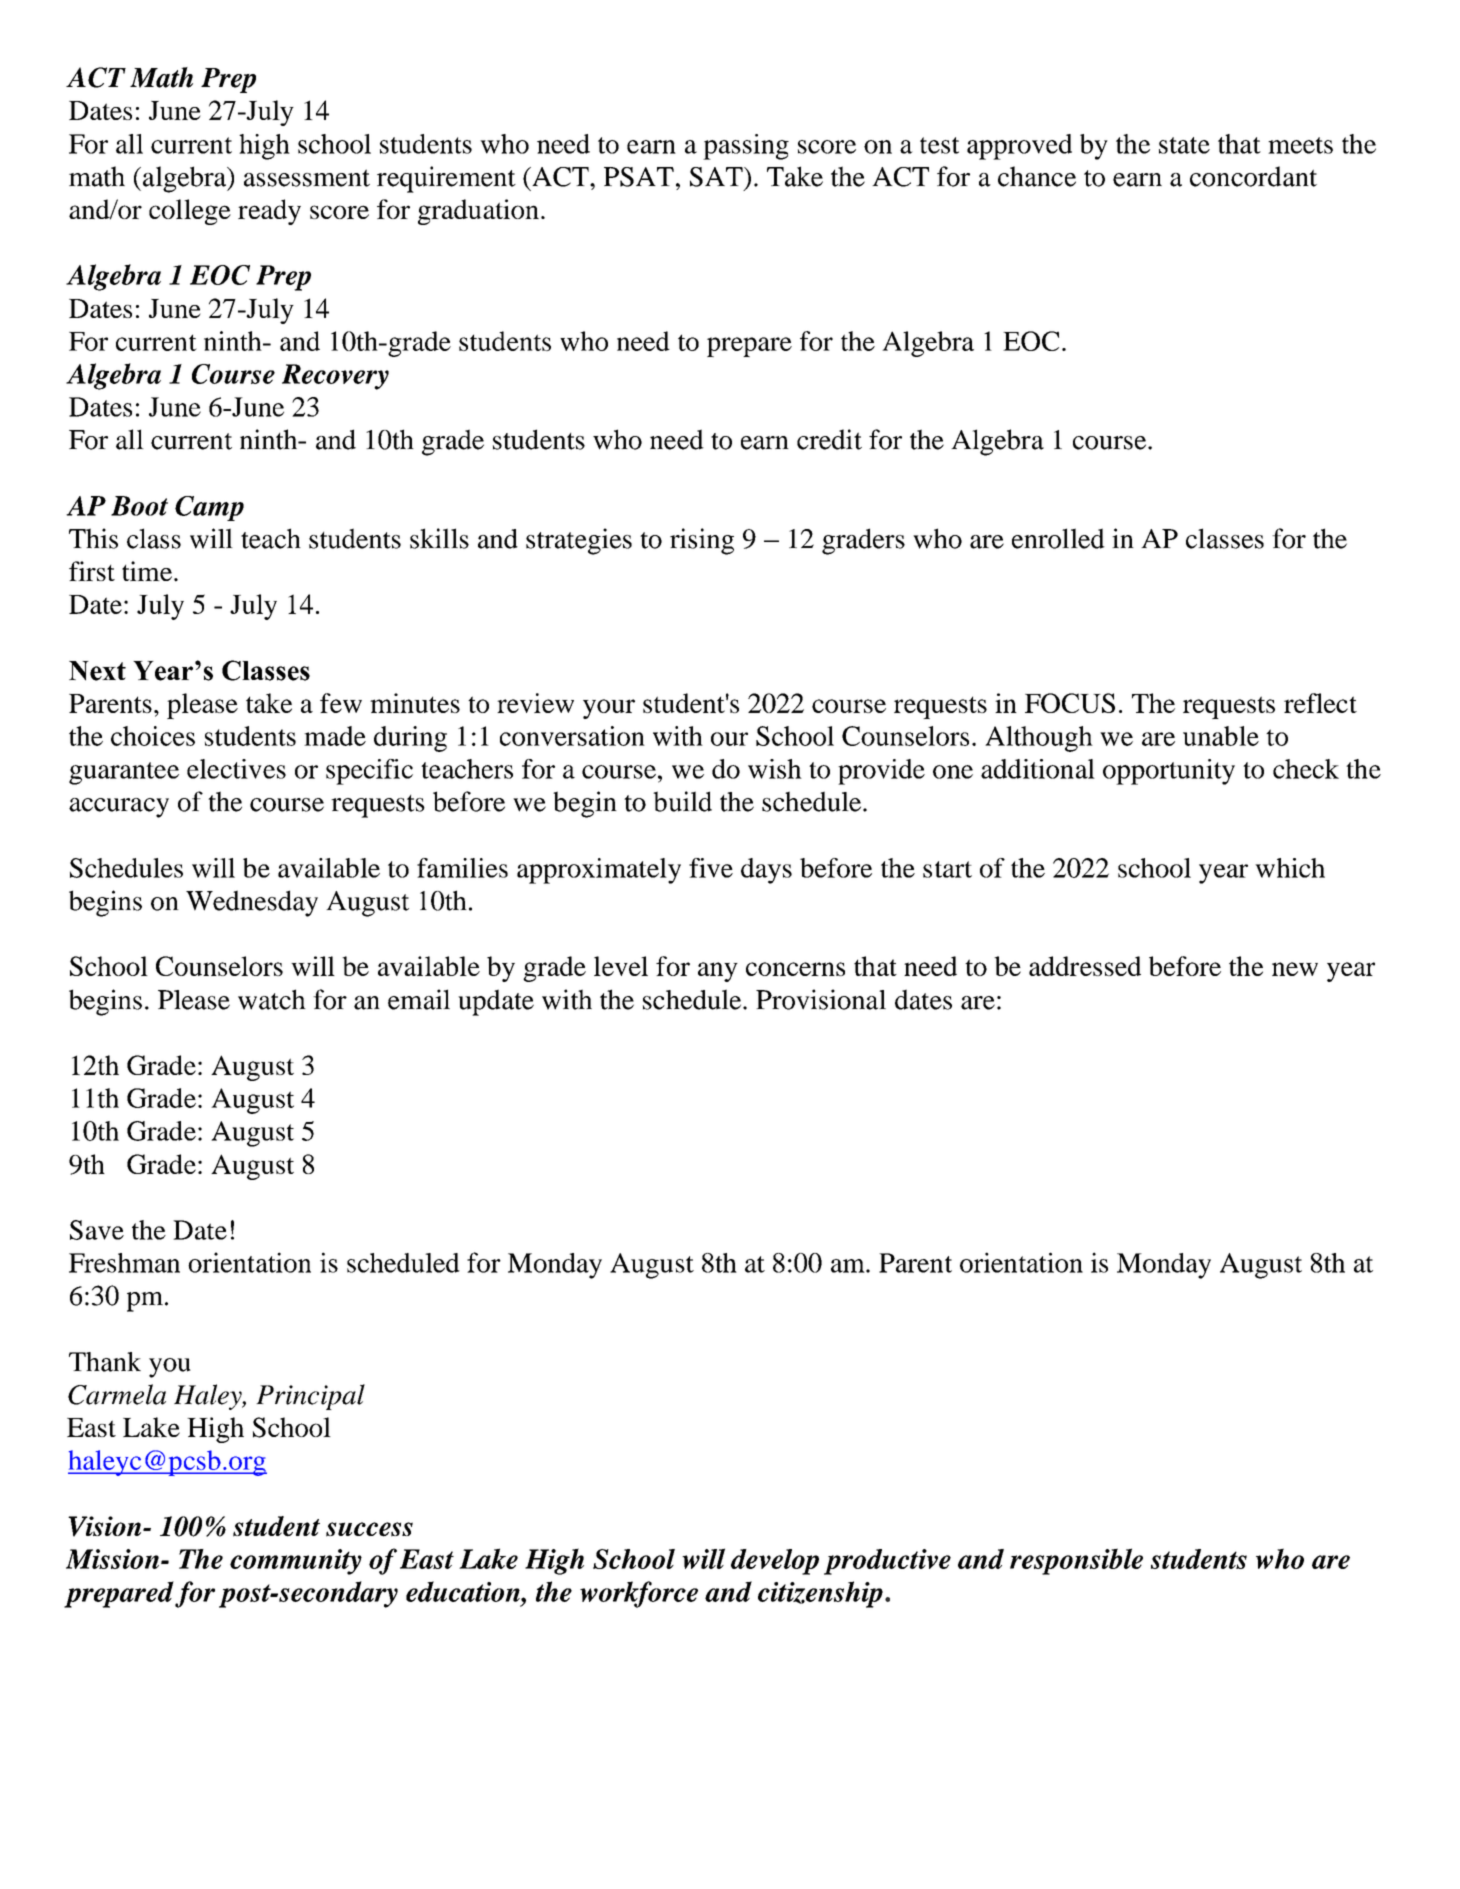  I want to click on community, so click(296, 1562).
